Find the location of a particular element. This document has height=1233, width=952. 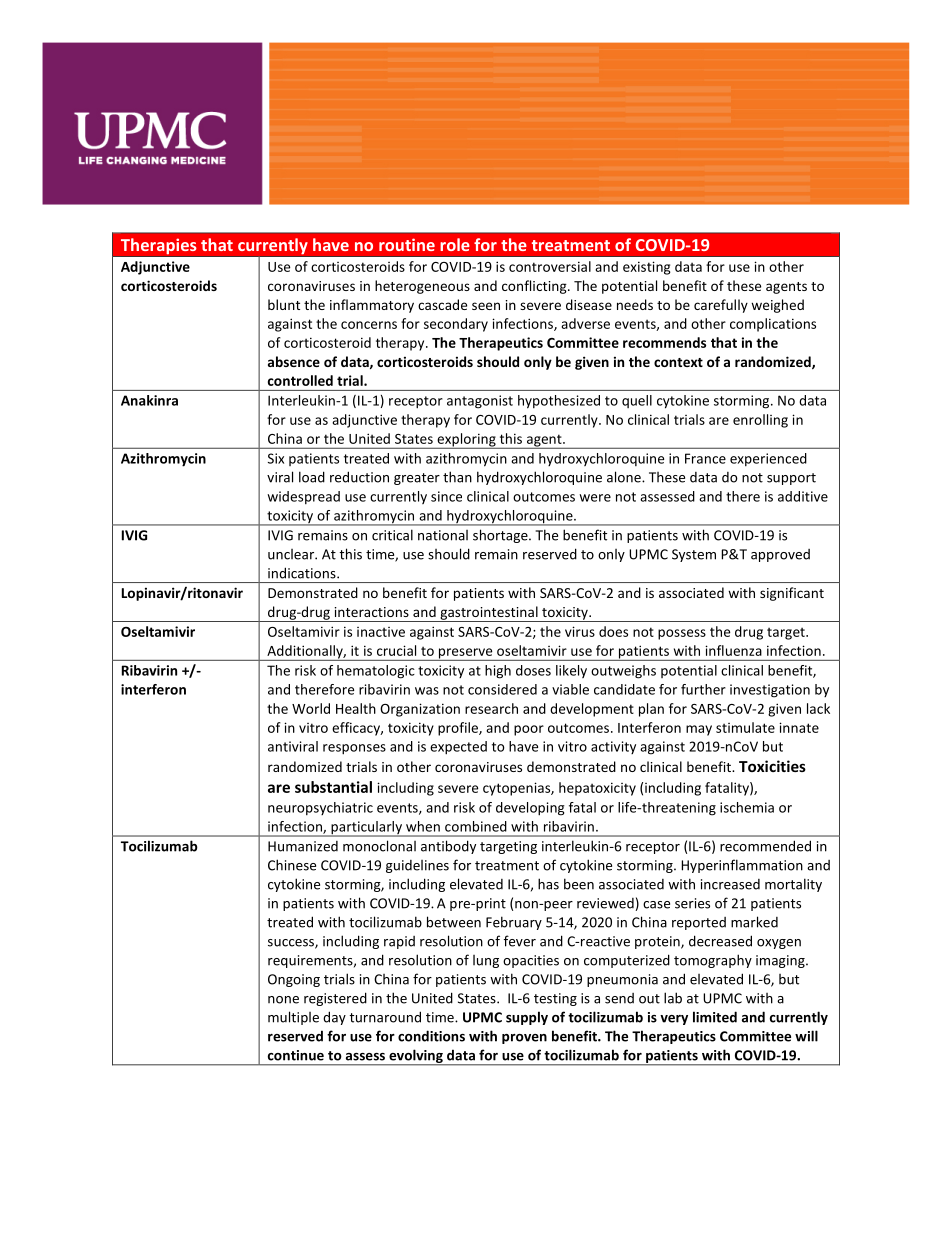

day is located at coordinates (334, 1018).
